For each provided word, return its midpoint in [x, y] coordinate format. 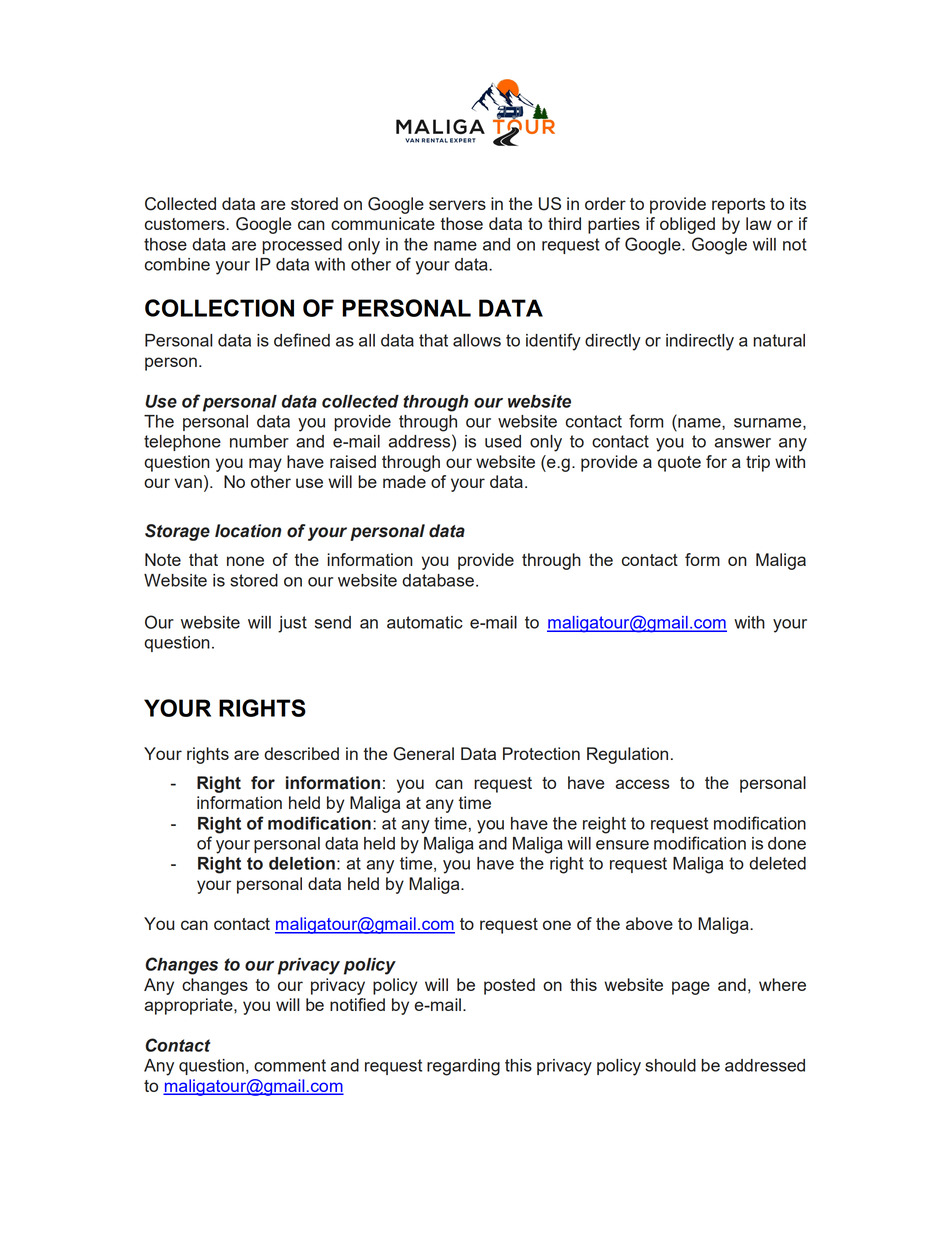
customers [186, 224]
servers [457, 205]
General [423, 754]
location [248, 531]
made [404, 481]
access [642, 784]
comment [290, 1065]
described [301, 753]
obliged [687, 225]
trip [758, 463]
